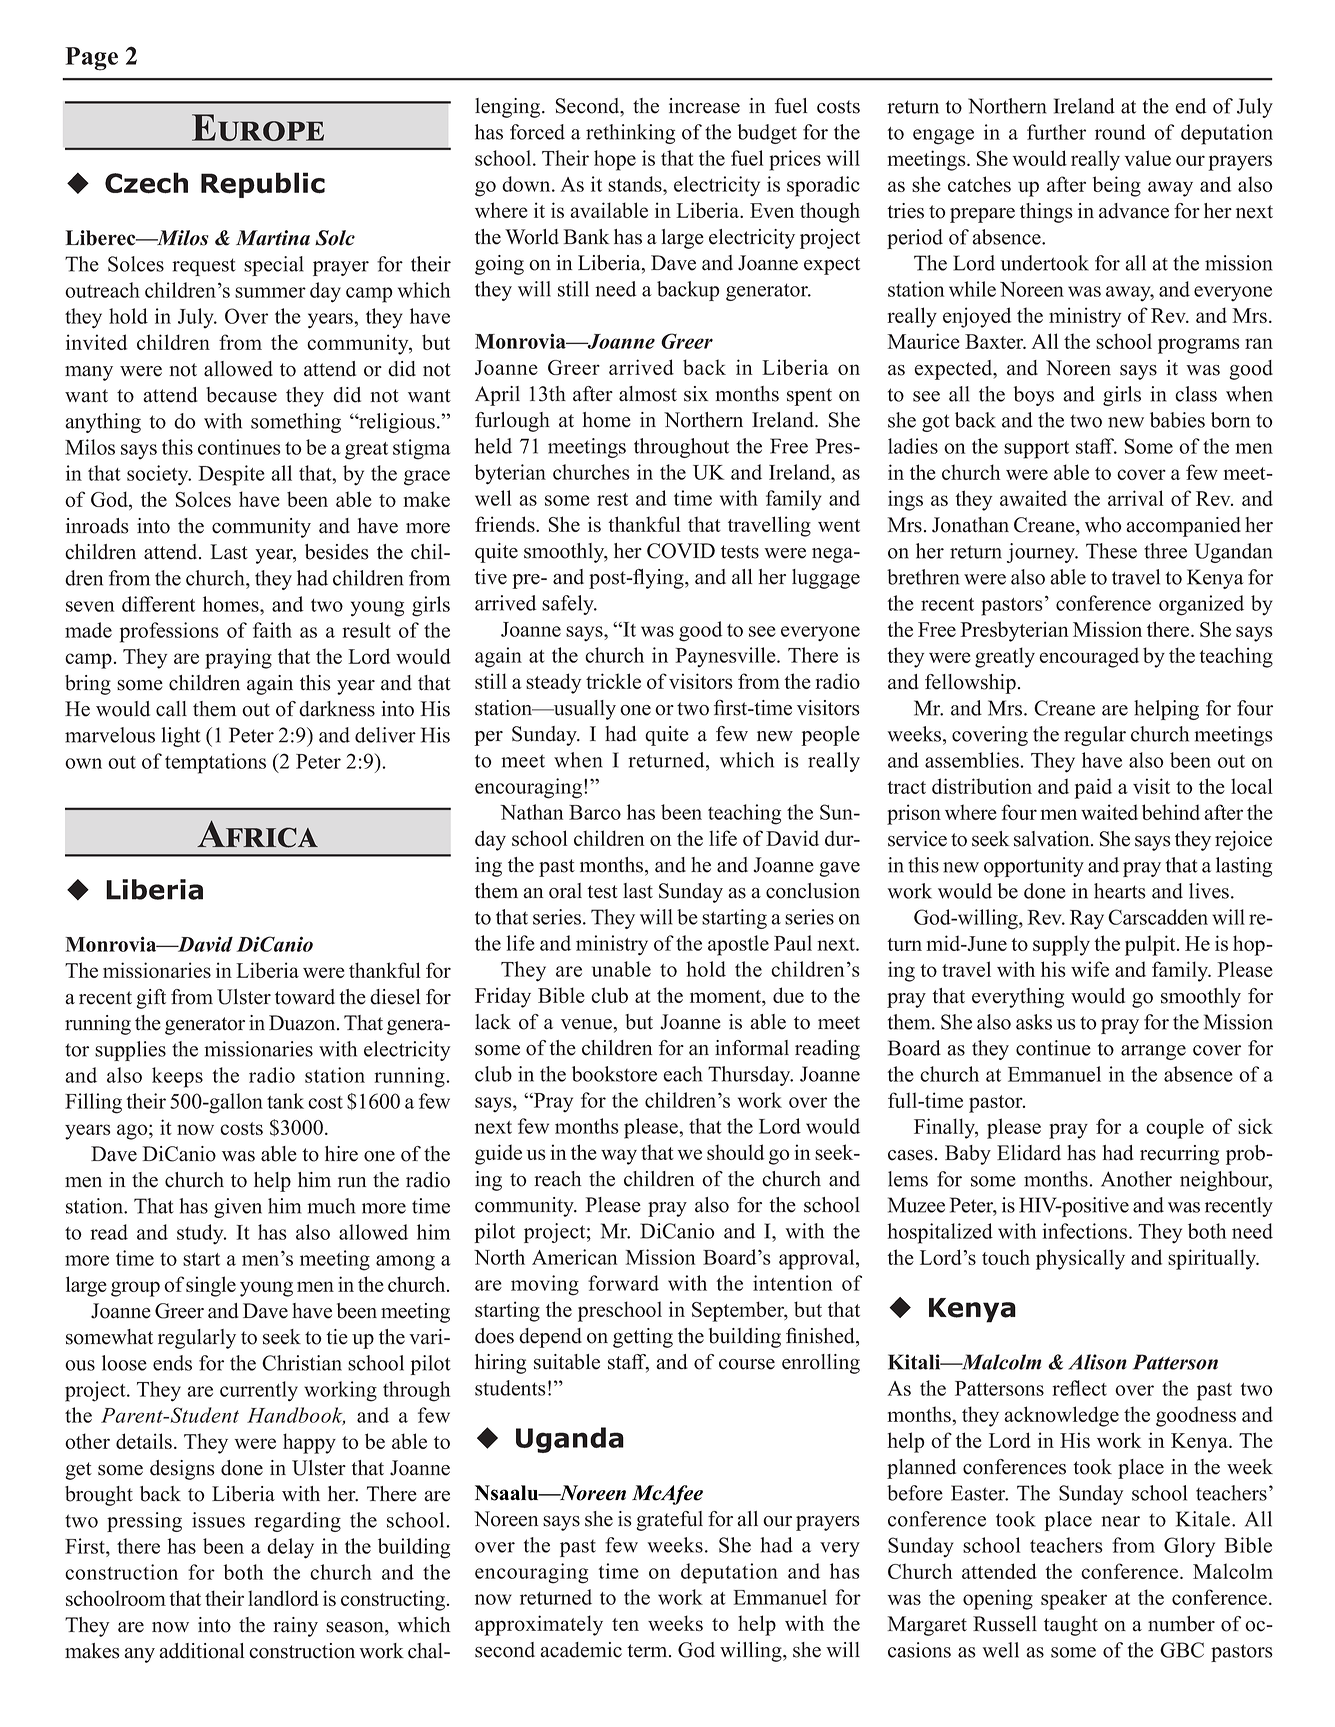  What do you see at coordinates (1120, 132) in the document?
I see `round` at bounding box center [1120, 132].
